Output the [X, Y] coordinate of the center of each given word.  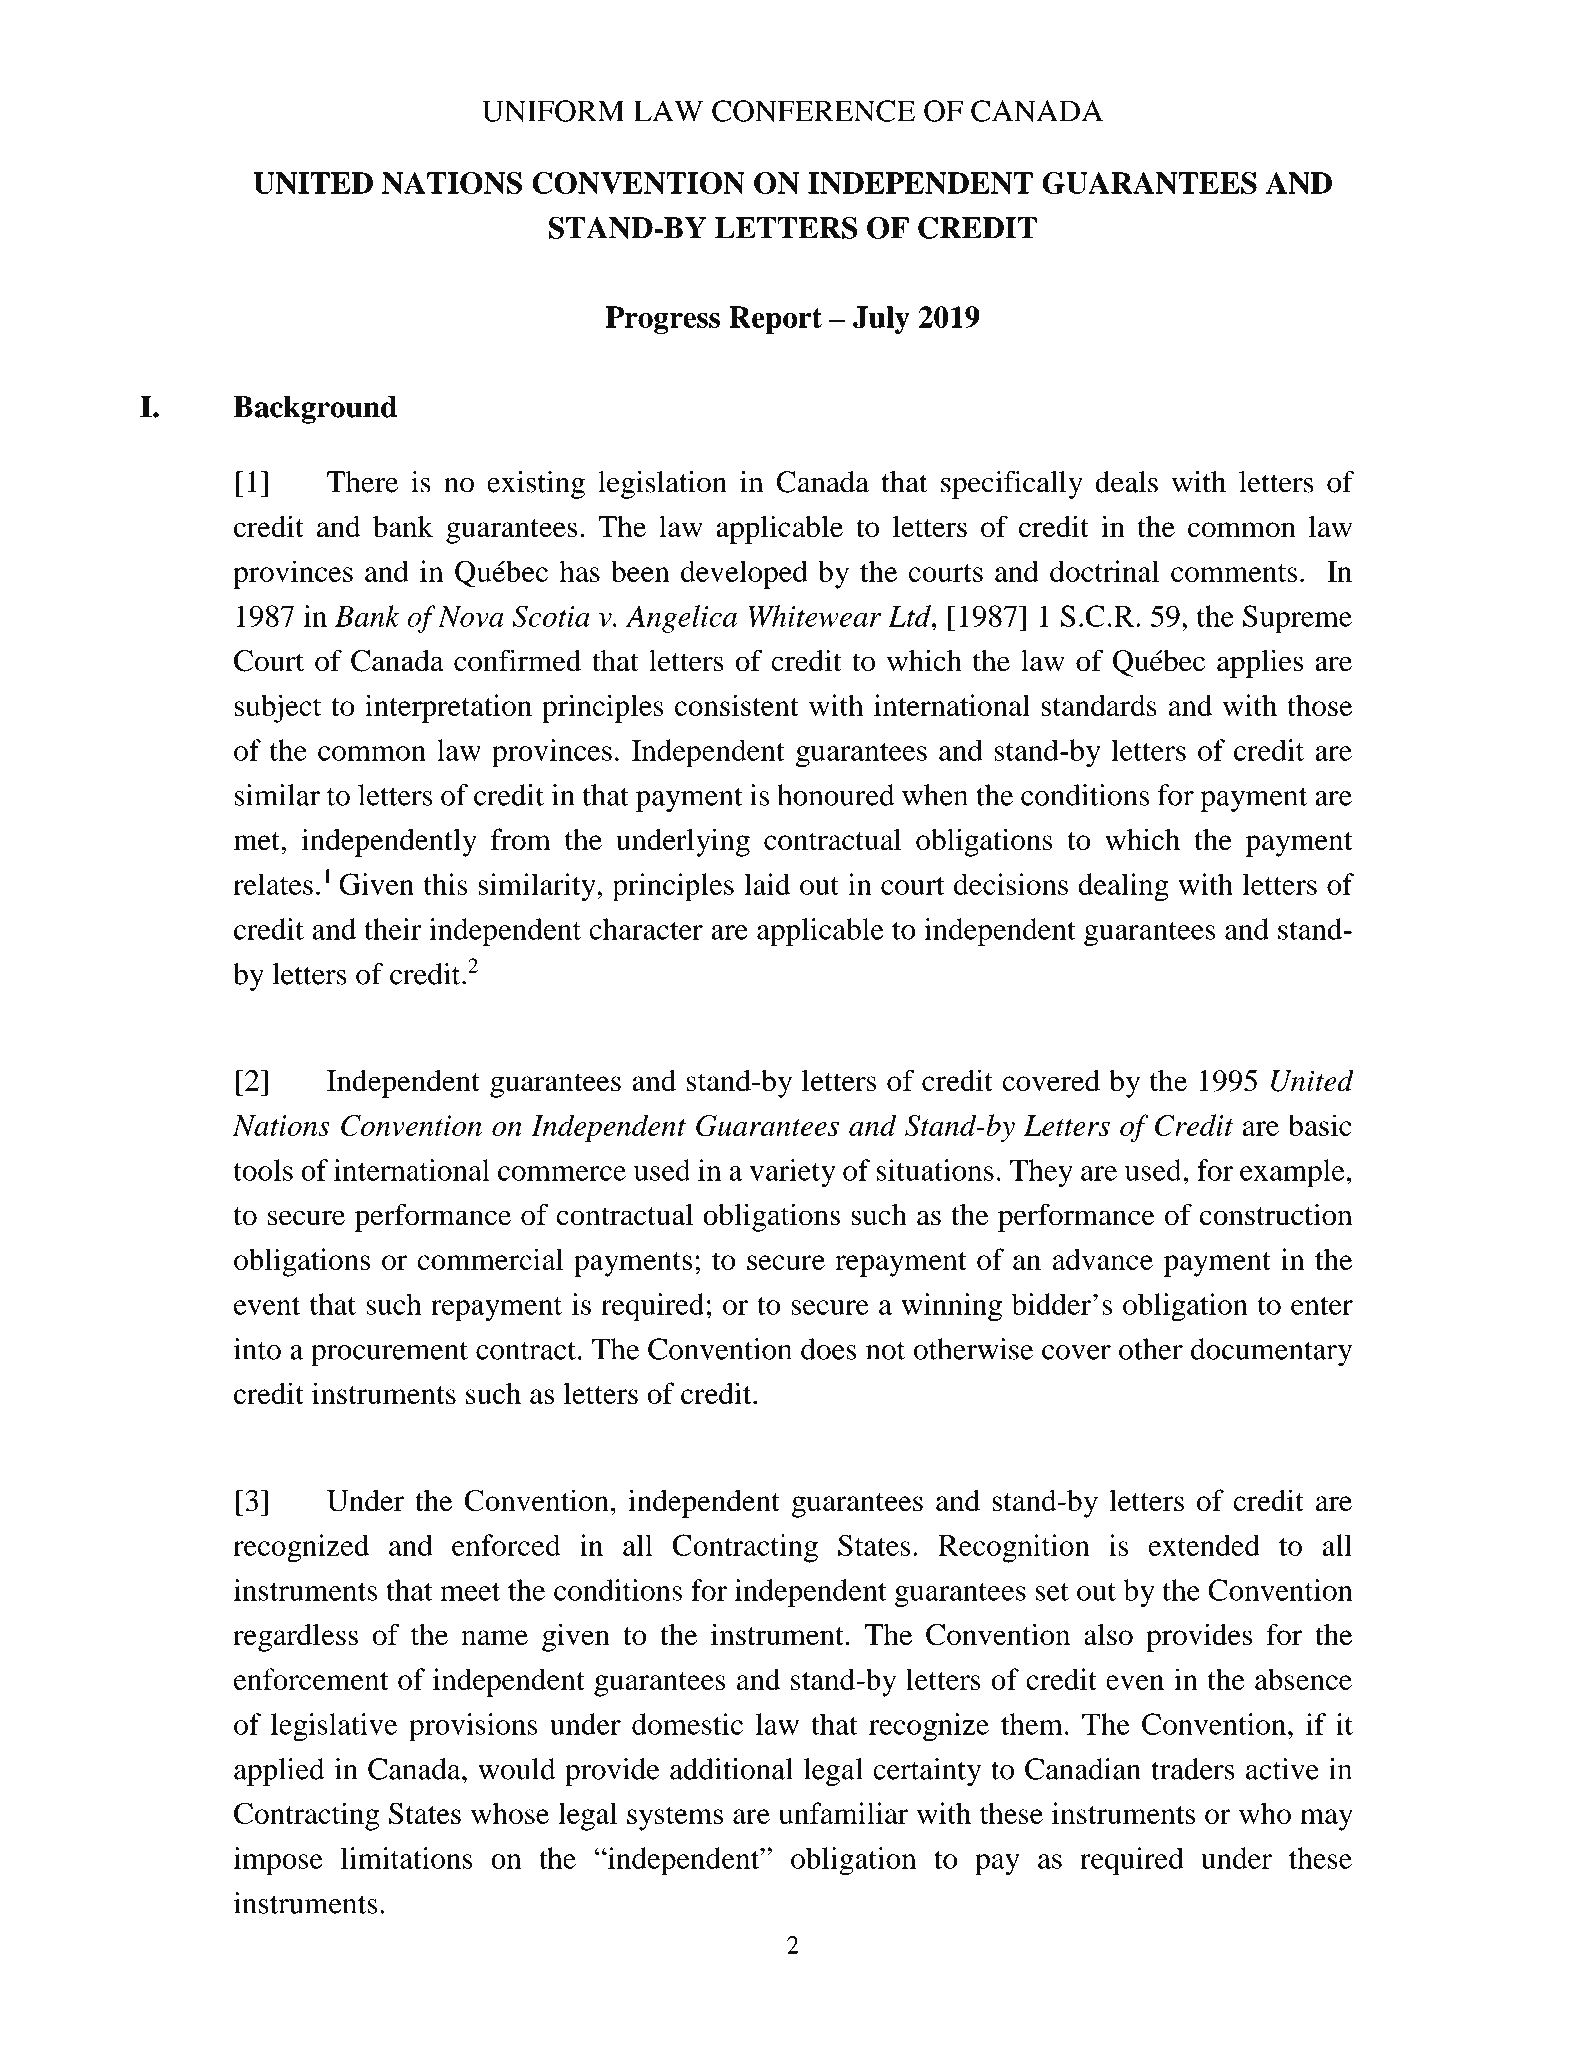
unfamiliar [843, 1813]
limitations [407, 1858]
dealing [1123, 887]
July [881, 320]
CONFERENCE [813, 111]
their [392, 929]
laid [767, 884]
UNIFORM [553, 111]
